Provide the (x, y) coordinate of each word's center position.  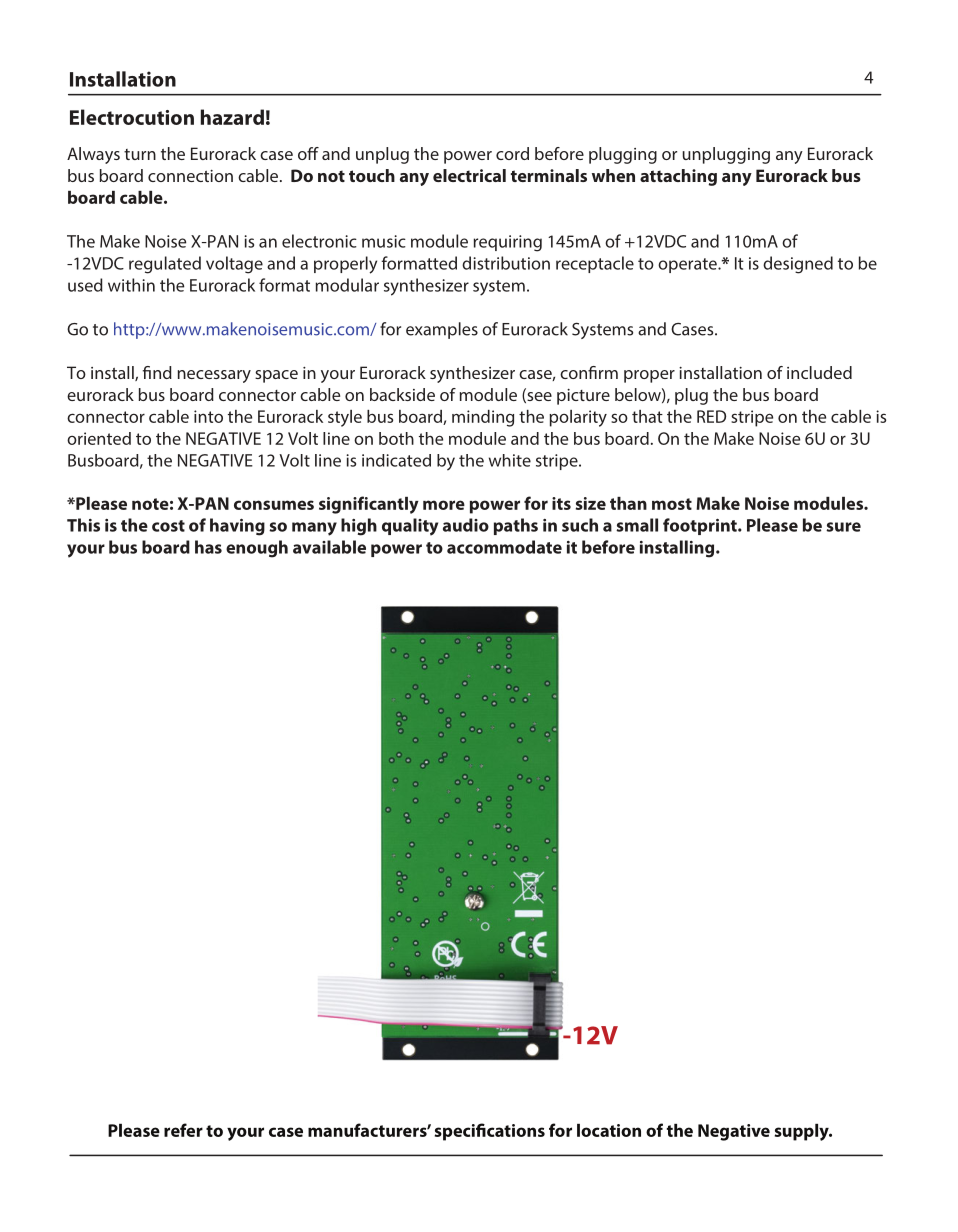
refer (183, 1130)
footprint (701, 526)
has (208, 547)
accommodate (504, 547)
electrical (469, 175)
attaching (678, 177)
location (609, 1130)
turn (140, 154)
